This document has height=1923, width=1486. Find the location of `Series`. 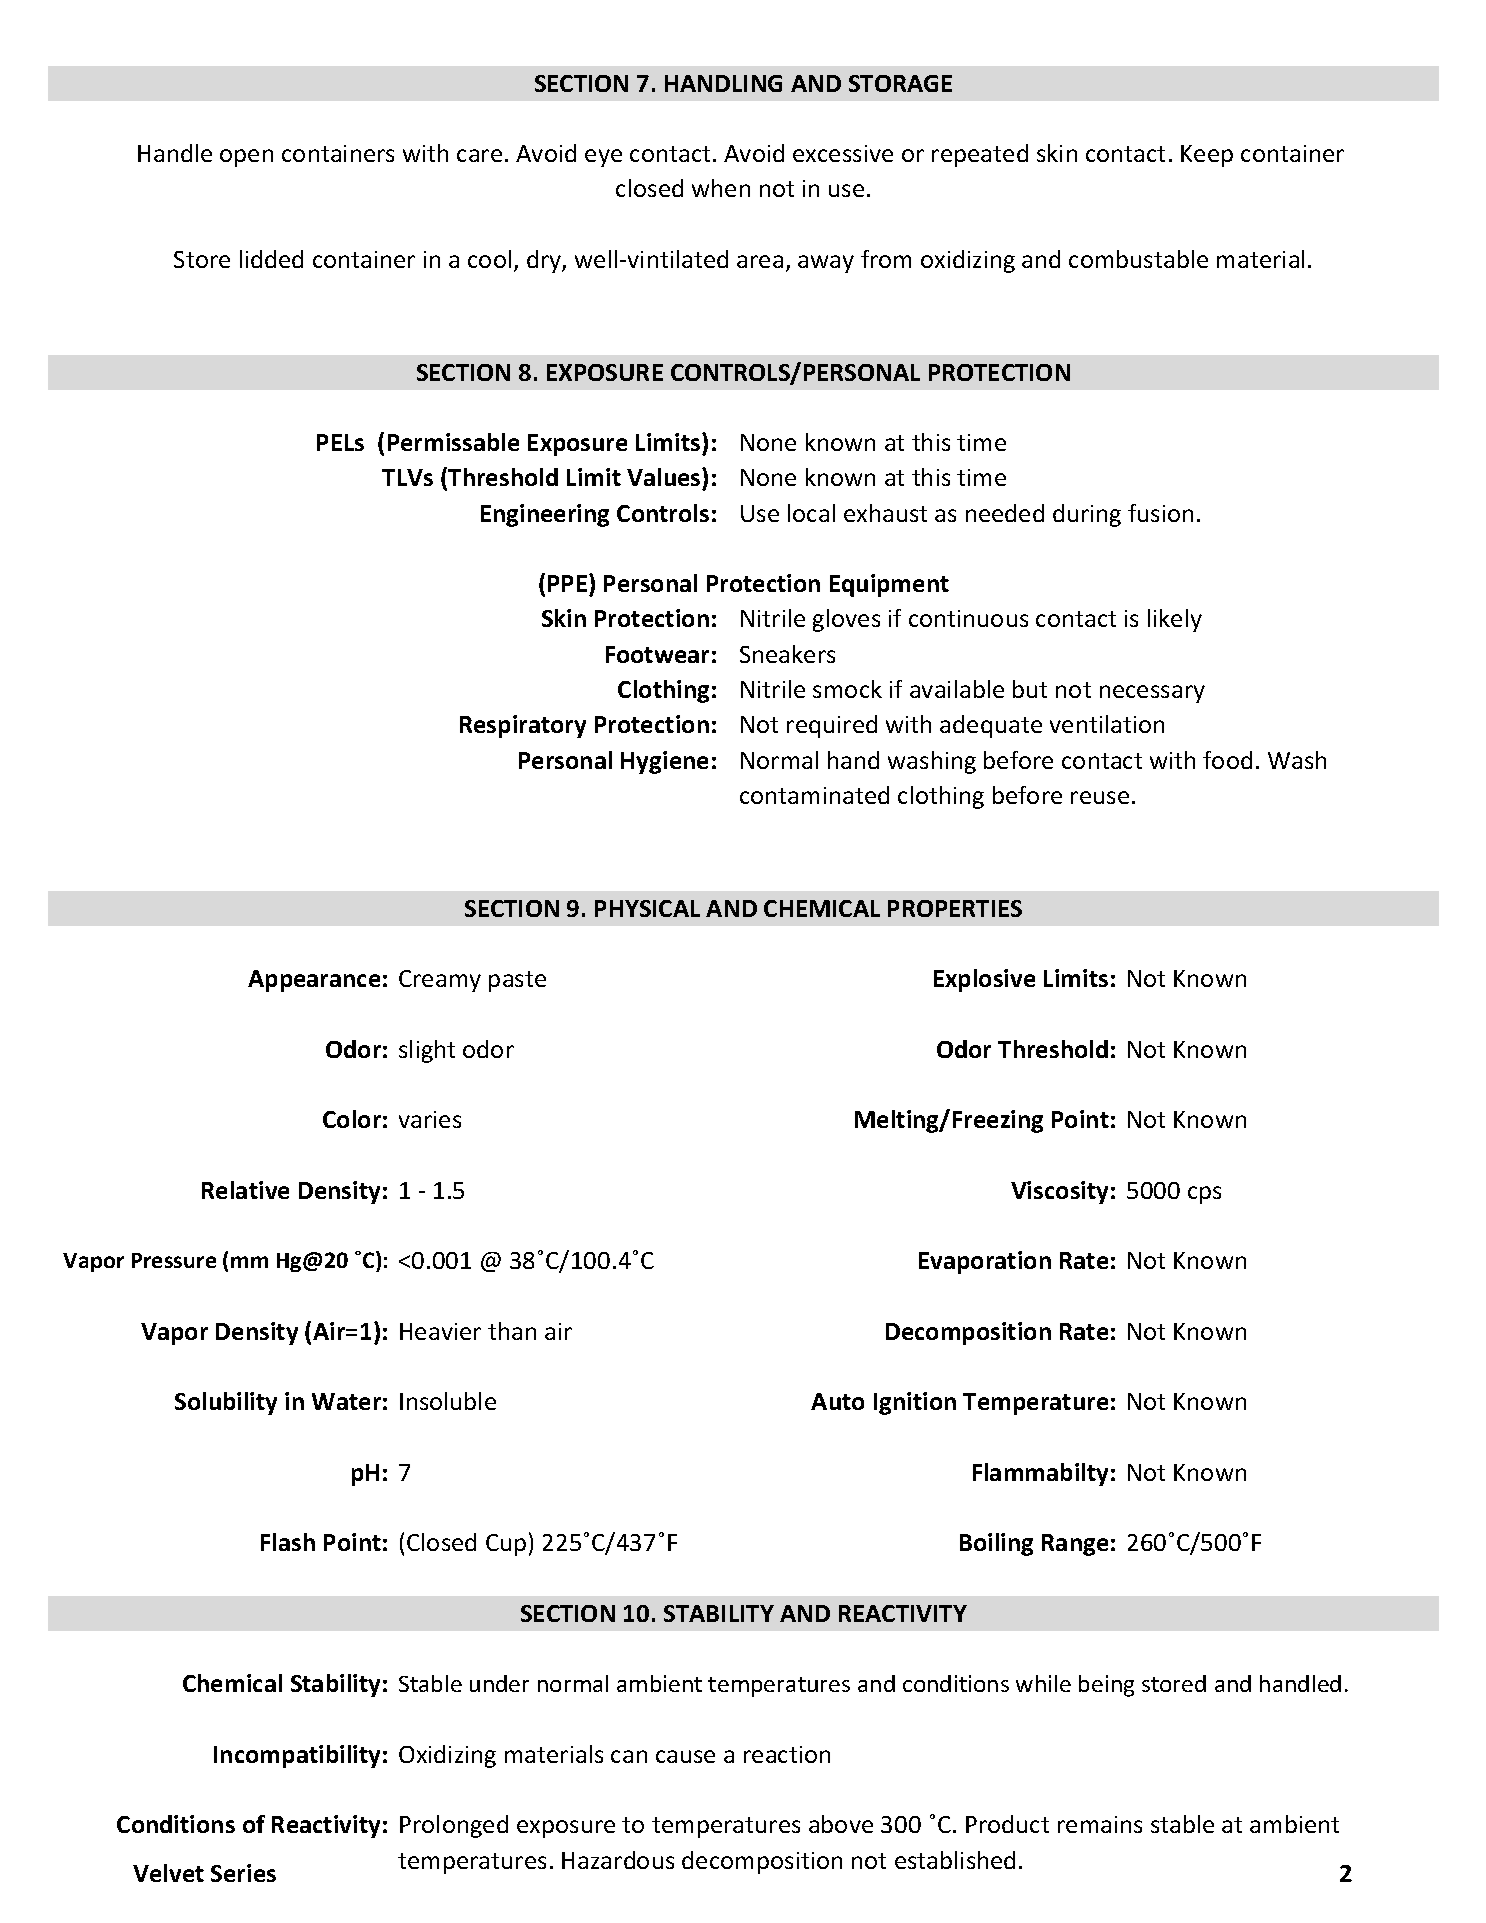

Series is located at coordinates (243, 1873).
